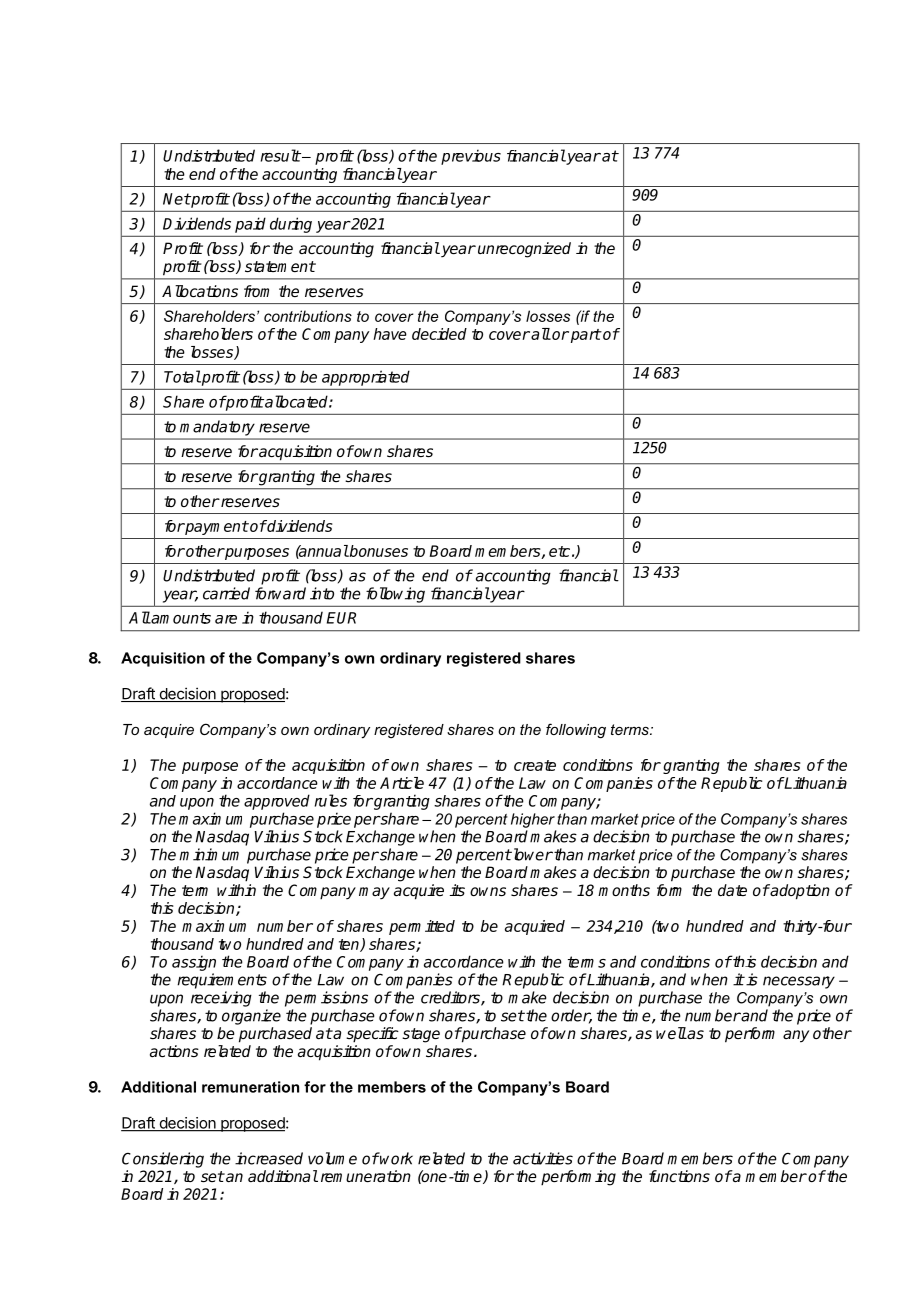 This screenshot has width=924, height=1309. Describe the element at coordinates (543, 1158) in the screenshot. I see `activities` at that location.
